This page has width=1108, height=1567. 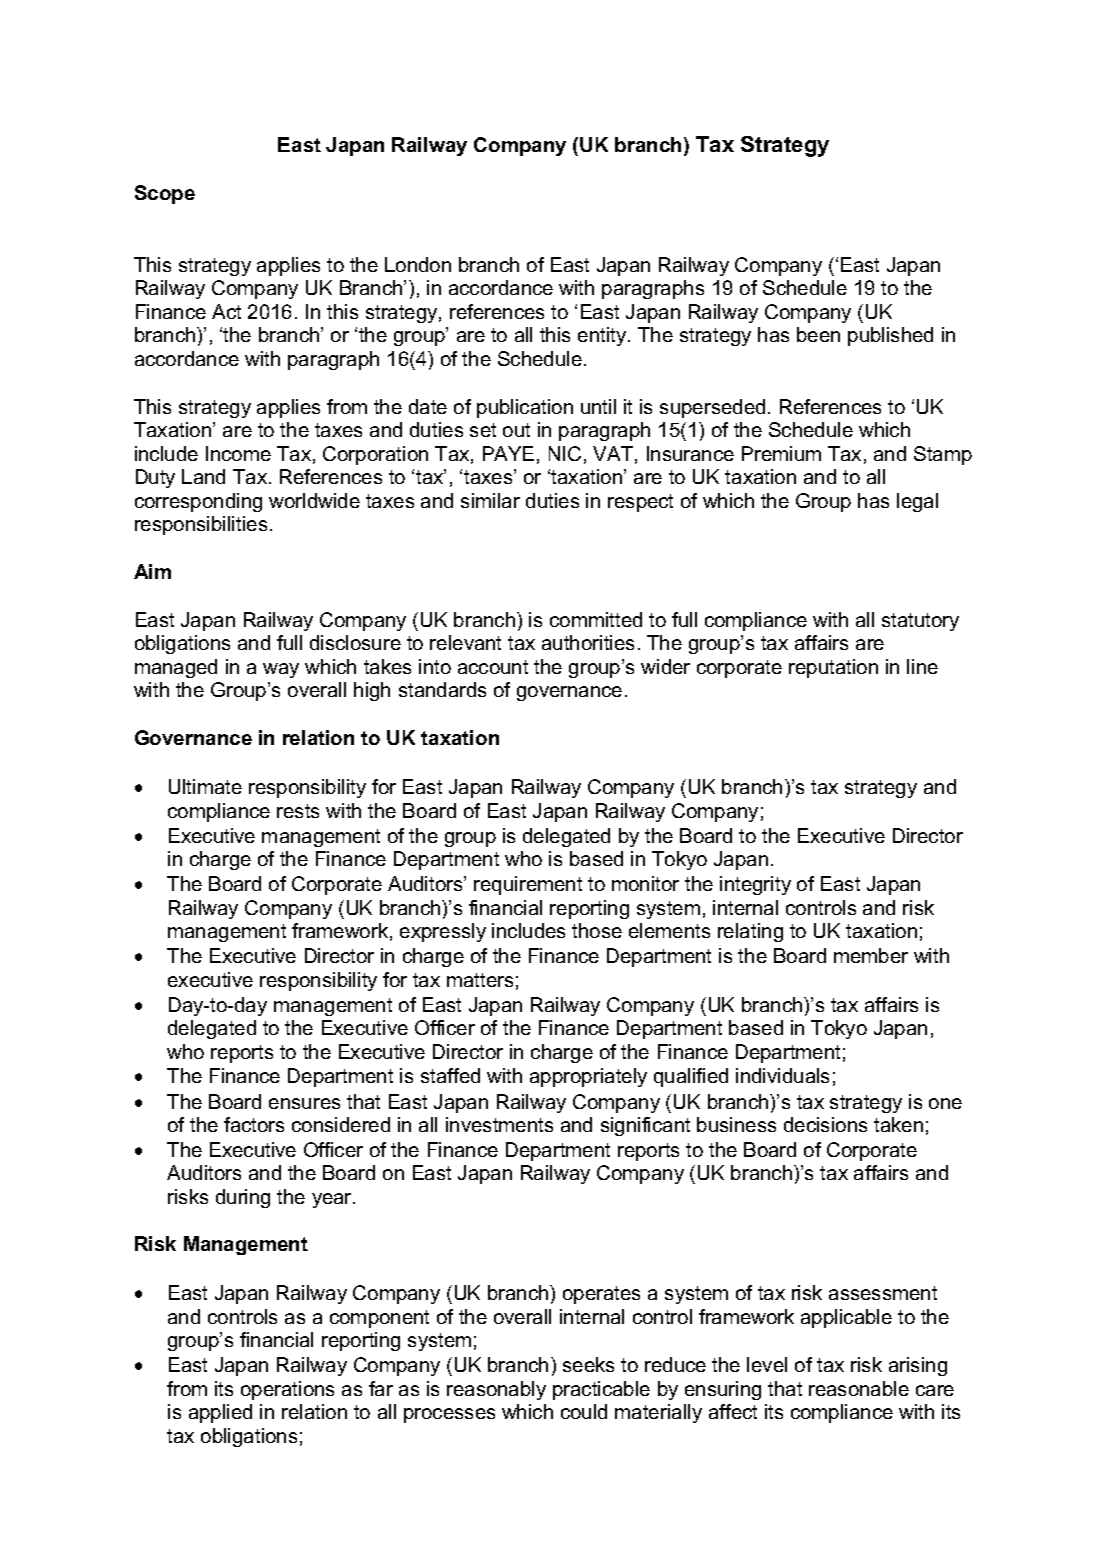 What do you see at coordinates (418, 264) in the page?
I see `London` at bounding box center [418, 264].
